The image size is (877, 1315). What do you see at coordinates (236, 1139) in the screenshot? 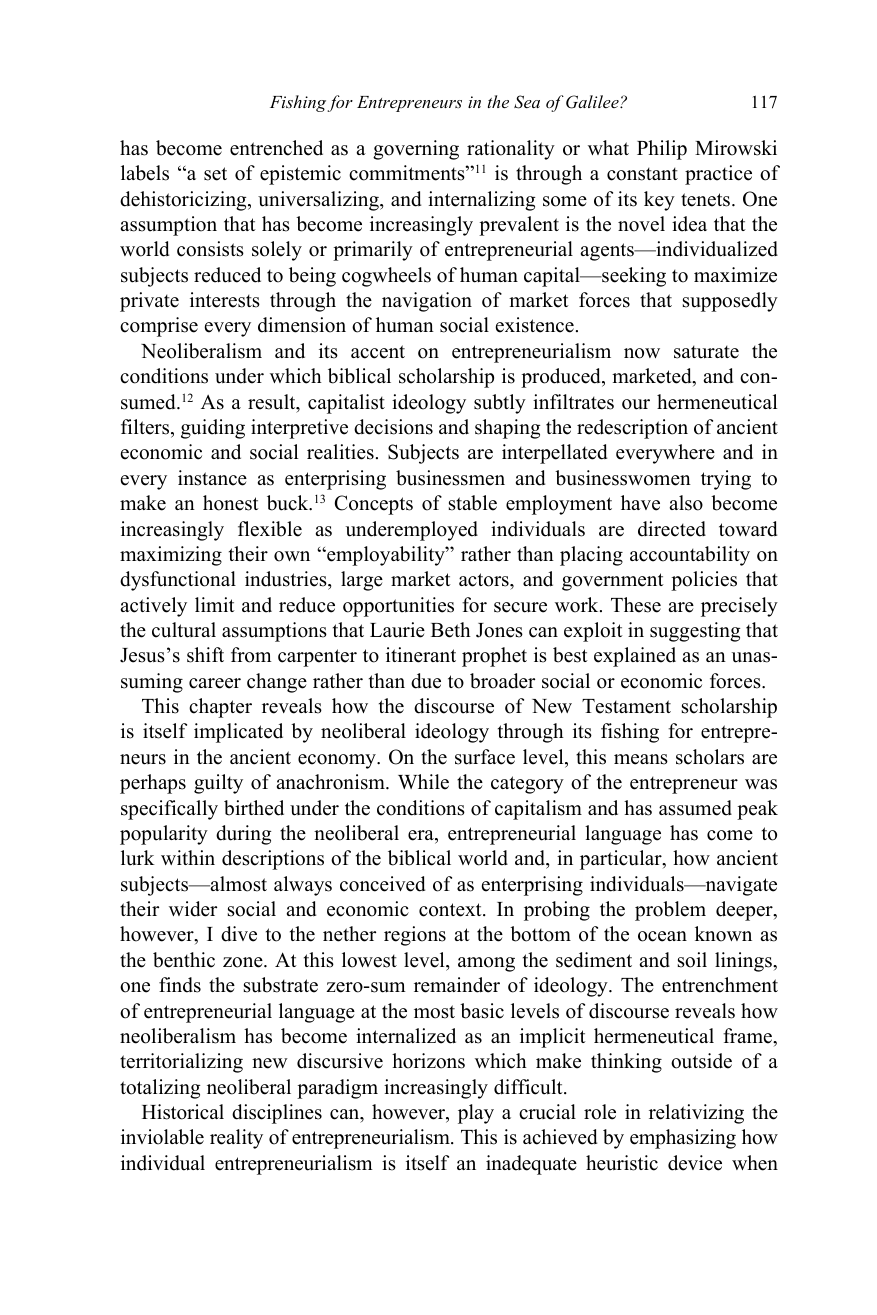
I see `reality` at bounding box center [236, 1139].
